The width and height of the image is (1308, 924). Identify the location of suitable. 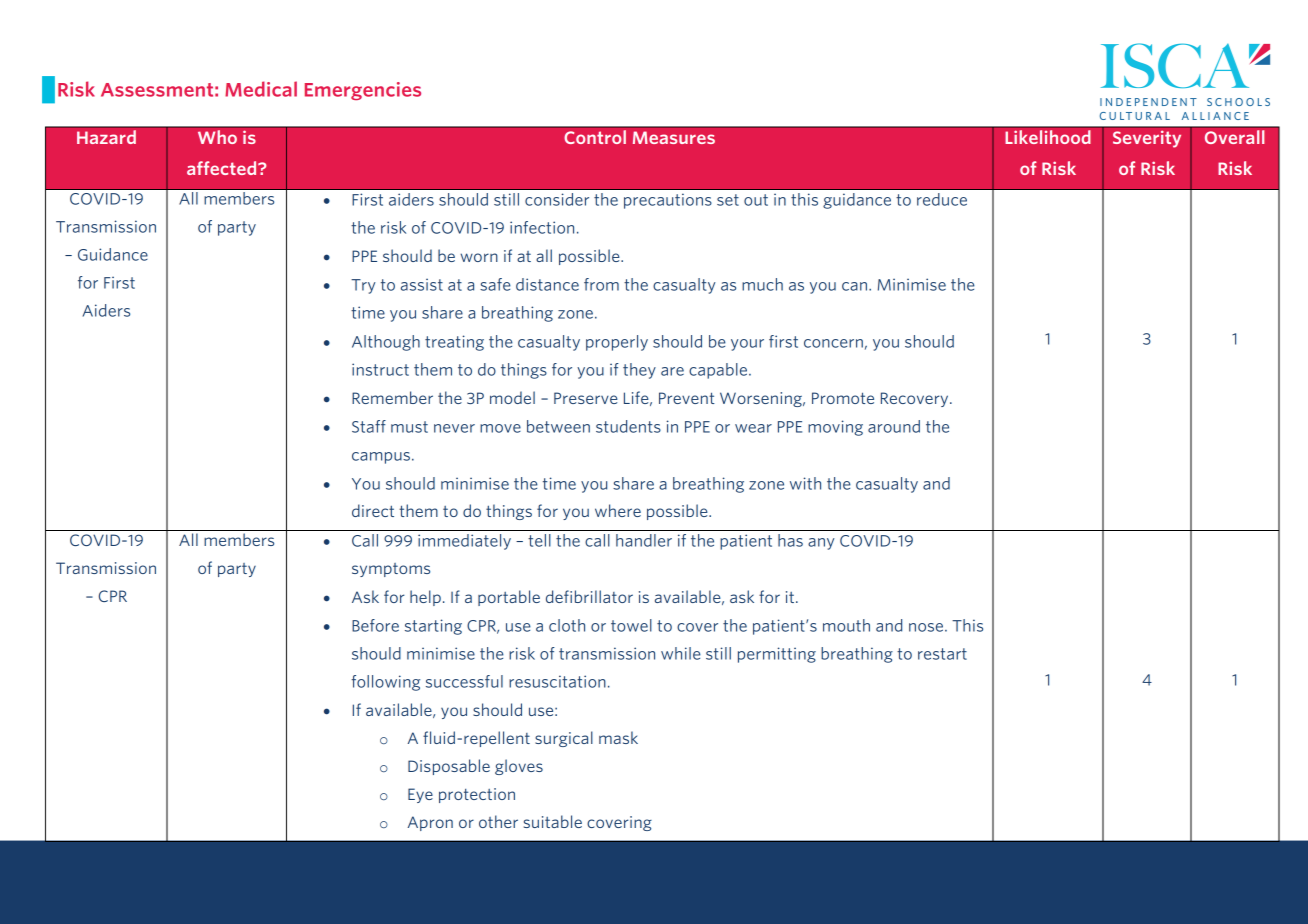
(553, 821).
